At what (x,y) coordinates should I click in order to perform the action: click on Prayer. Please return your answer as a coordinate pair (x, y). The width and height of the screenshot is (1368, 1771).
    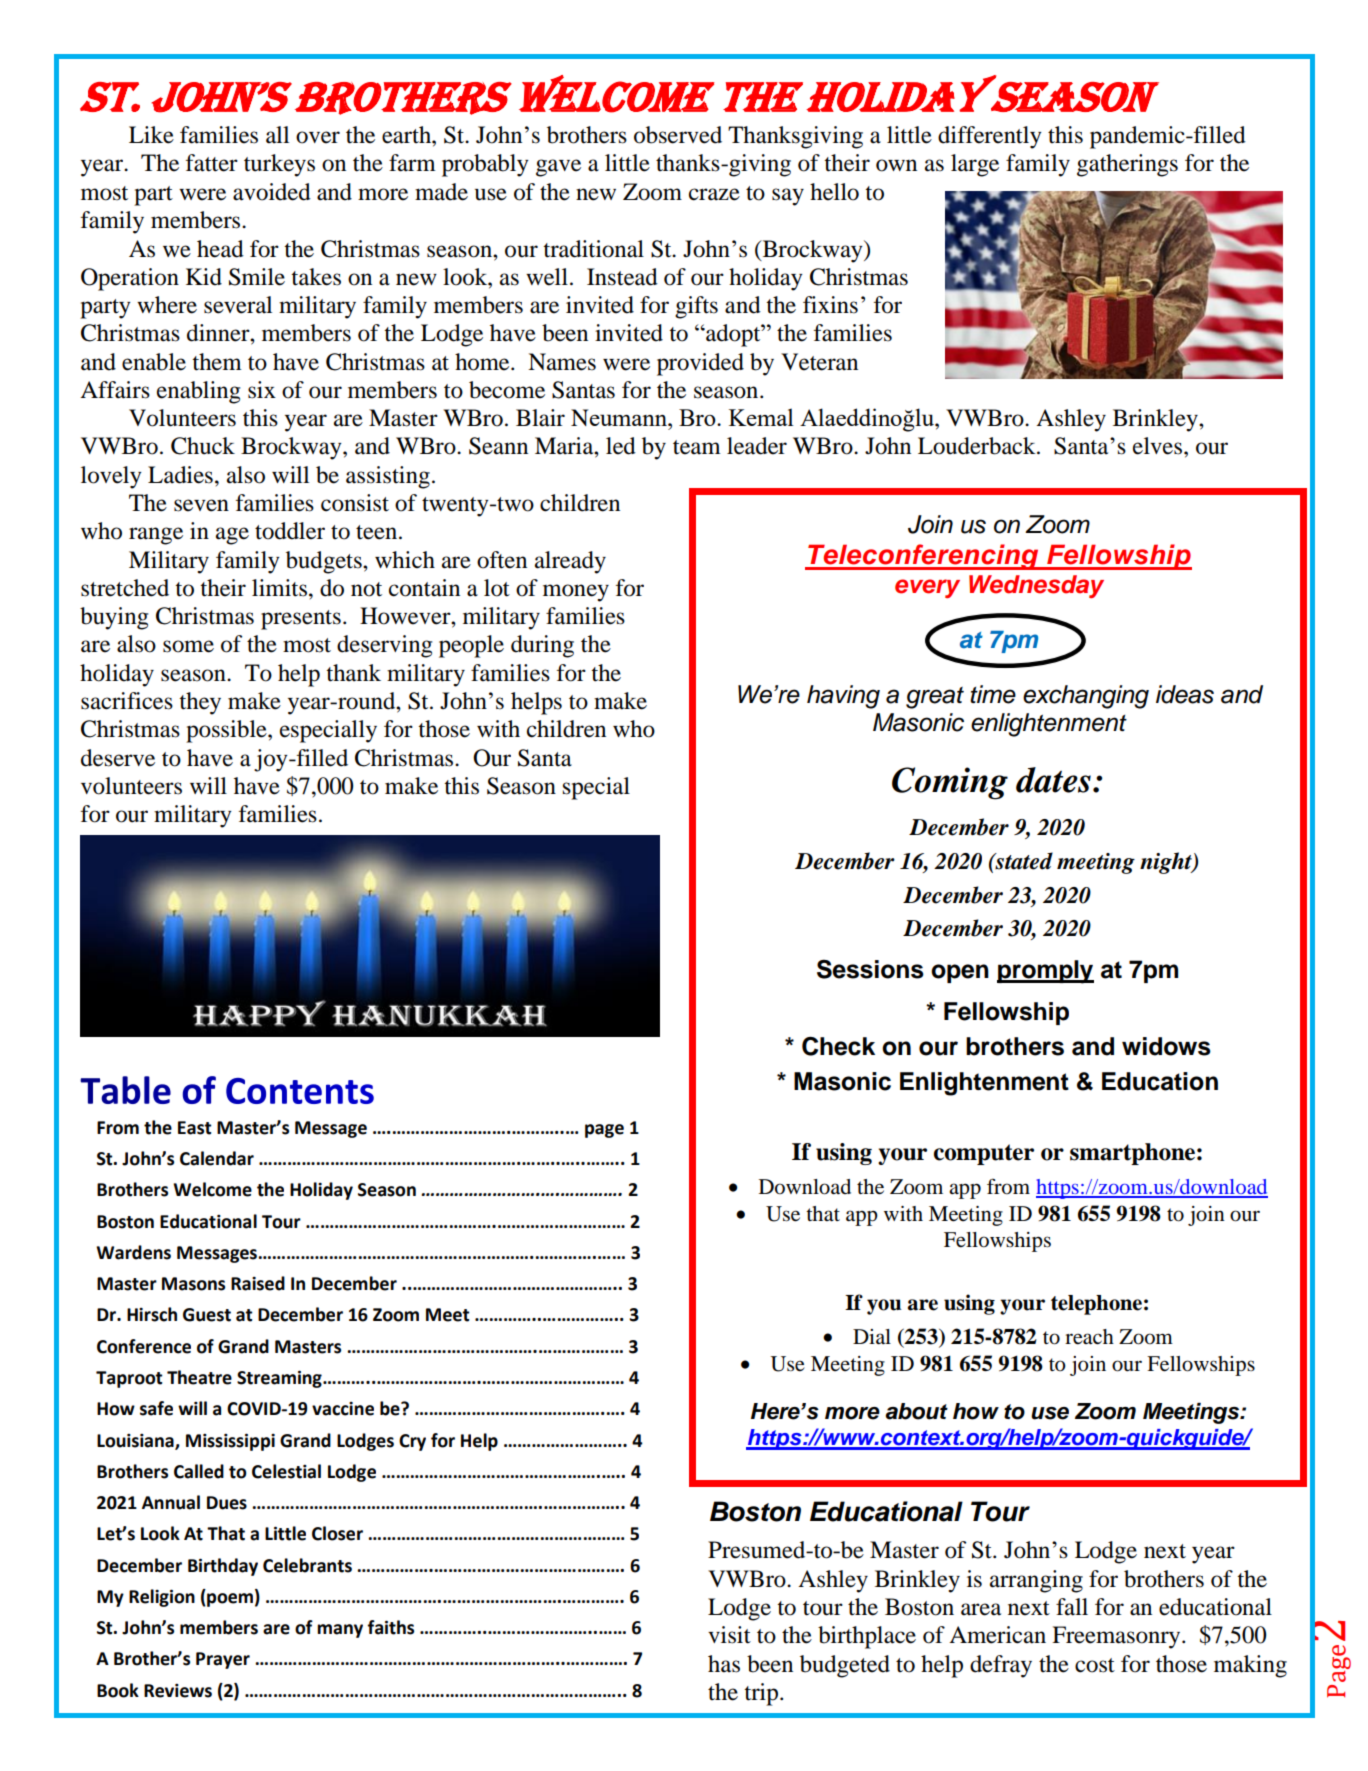
    Looking at the image, I should click on (223, 1660).
